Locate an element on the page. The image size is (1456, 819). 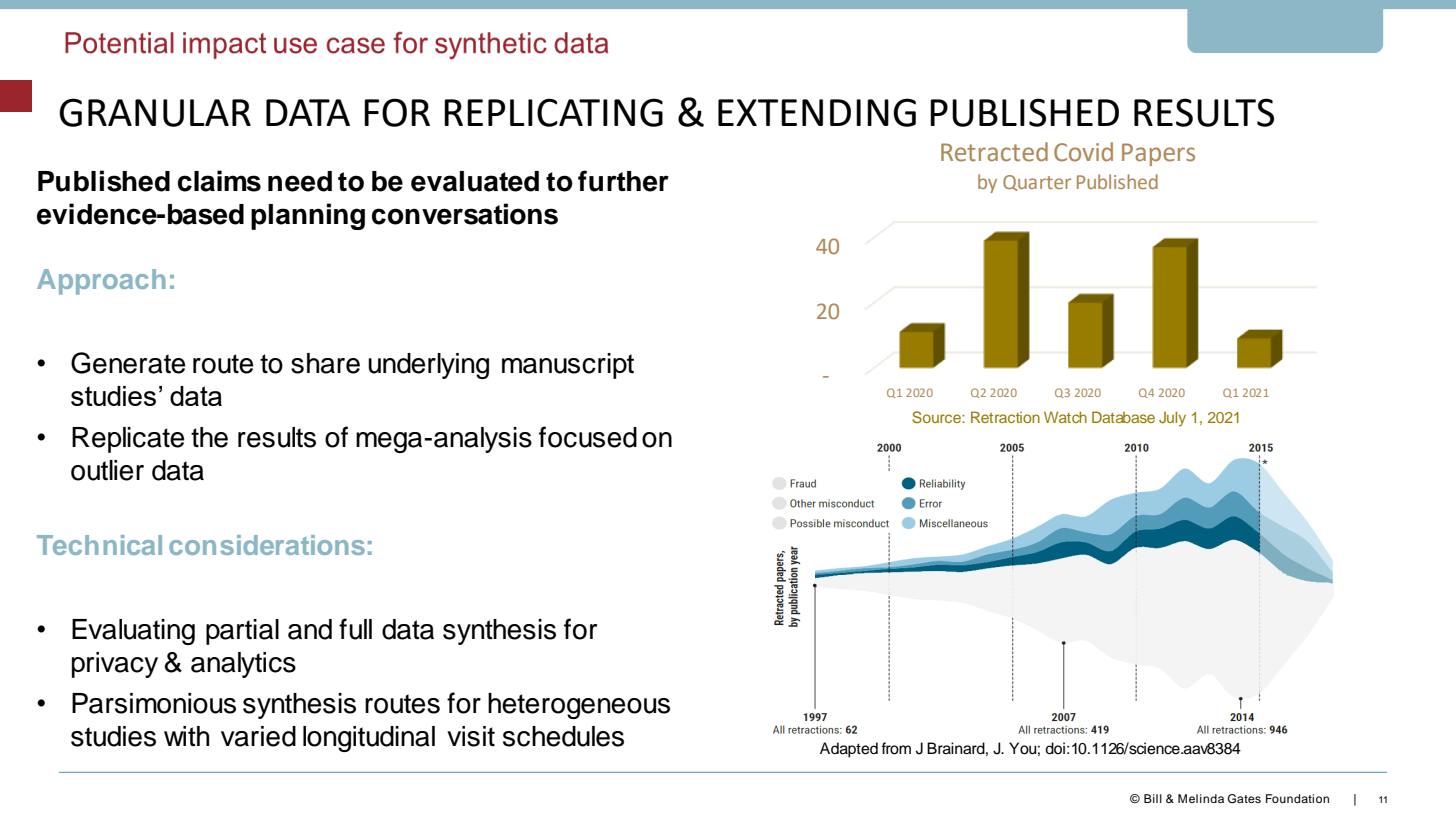
share is located at coordinates (325, 363).
